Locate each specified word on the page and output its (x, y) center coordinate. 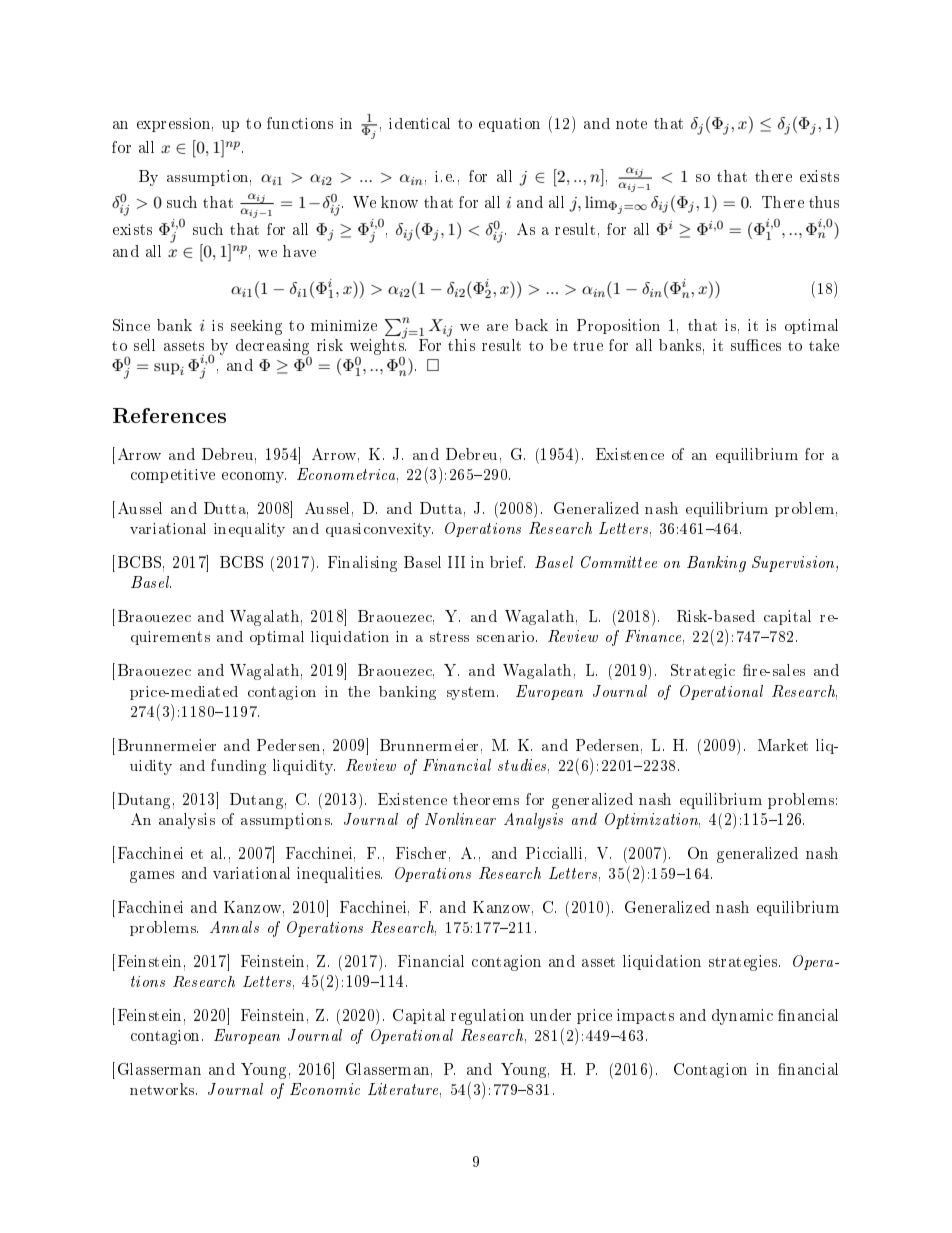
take (824, 345)
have (299, 251)
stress (449, 636)
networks (163, 1089)
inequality (249, 530)
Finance (654, 637)
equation (509, 125)
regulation (487, 1017)
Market (783, 745)
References (169, 415)
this (461, 345)
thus (824, 202)
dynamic (742, 1017)
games (152, 877)
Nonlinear (460, 819)
